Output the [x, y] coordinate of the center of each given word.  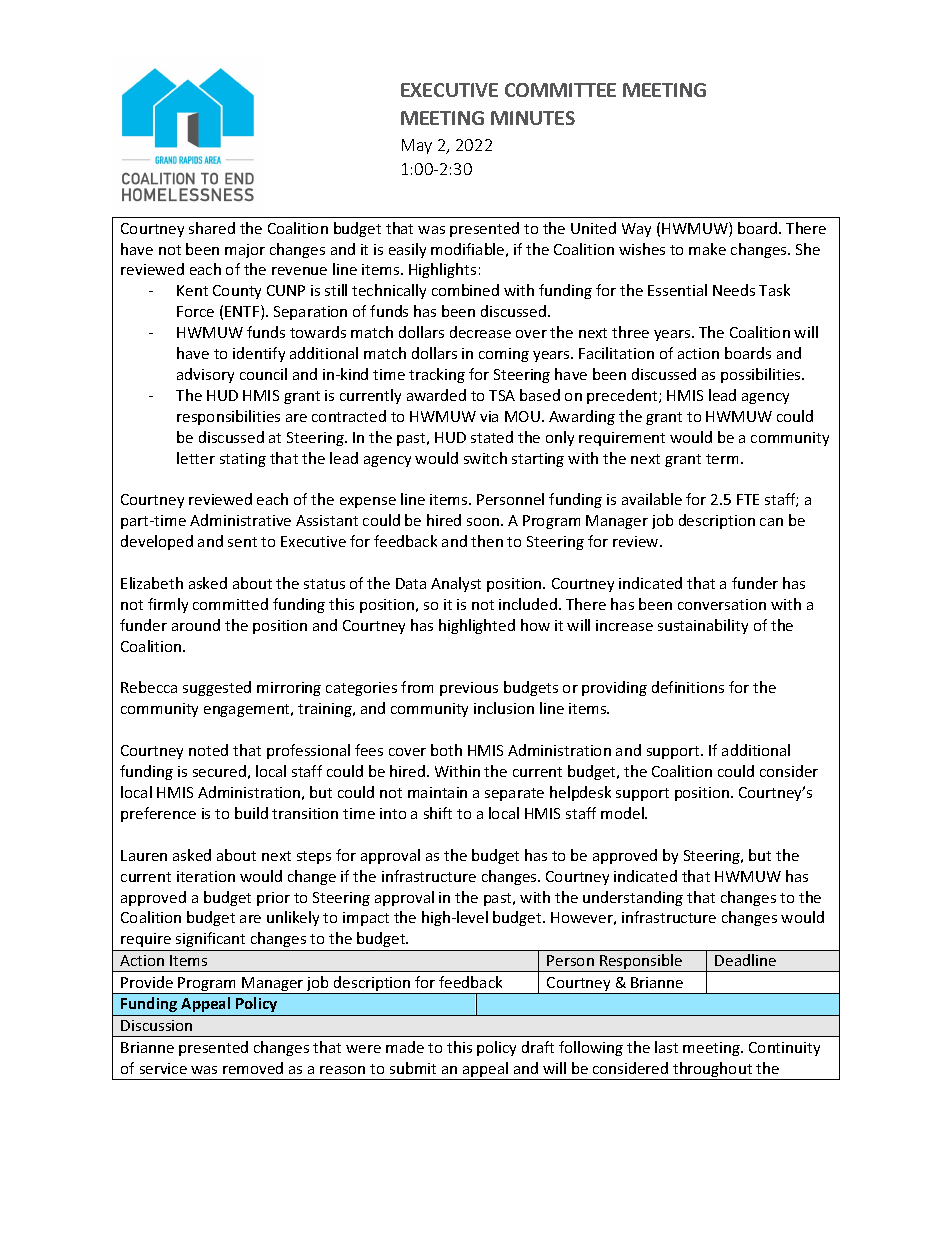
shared [212, 228]
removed [253, 1068]
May [417, 146]
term [722, 459]
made [405, 1047]
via [489, 416]
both [446, 750]
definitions [688, 687]
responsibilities [228, 417]
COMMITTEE [560, 90]
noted [208, 750]
